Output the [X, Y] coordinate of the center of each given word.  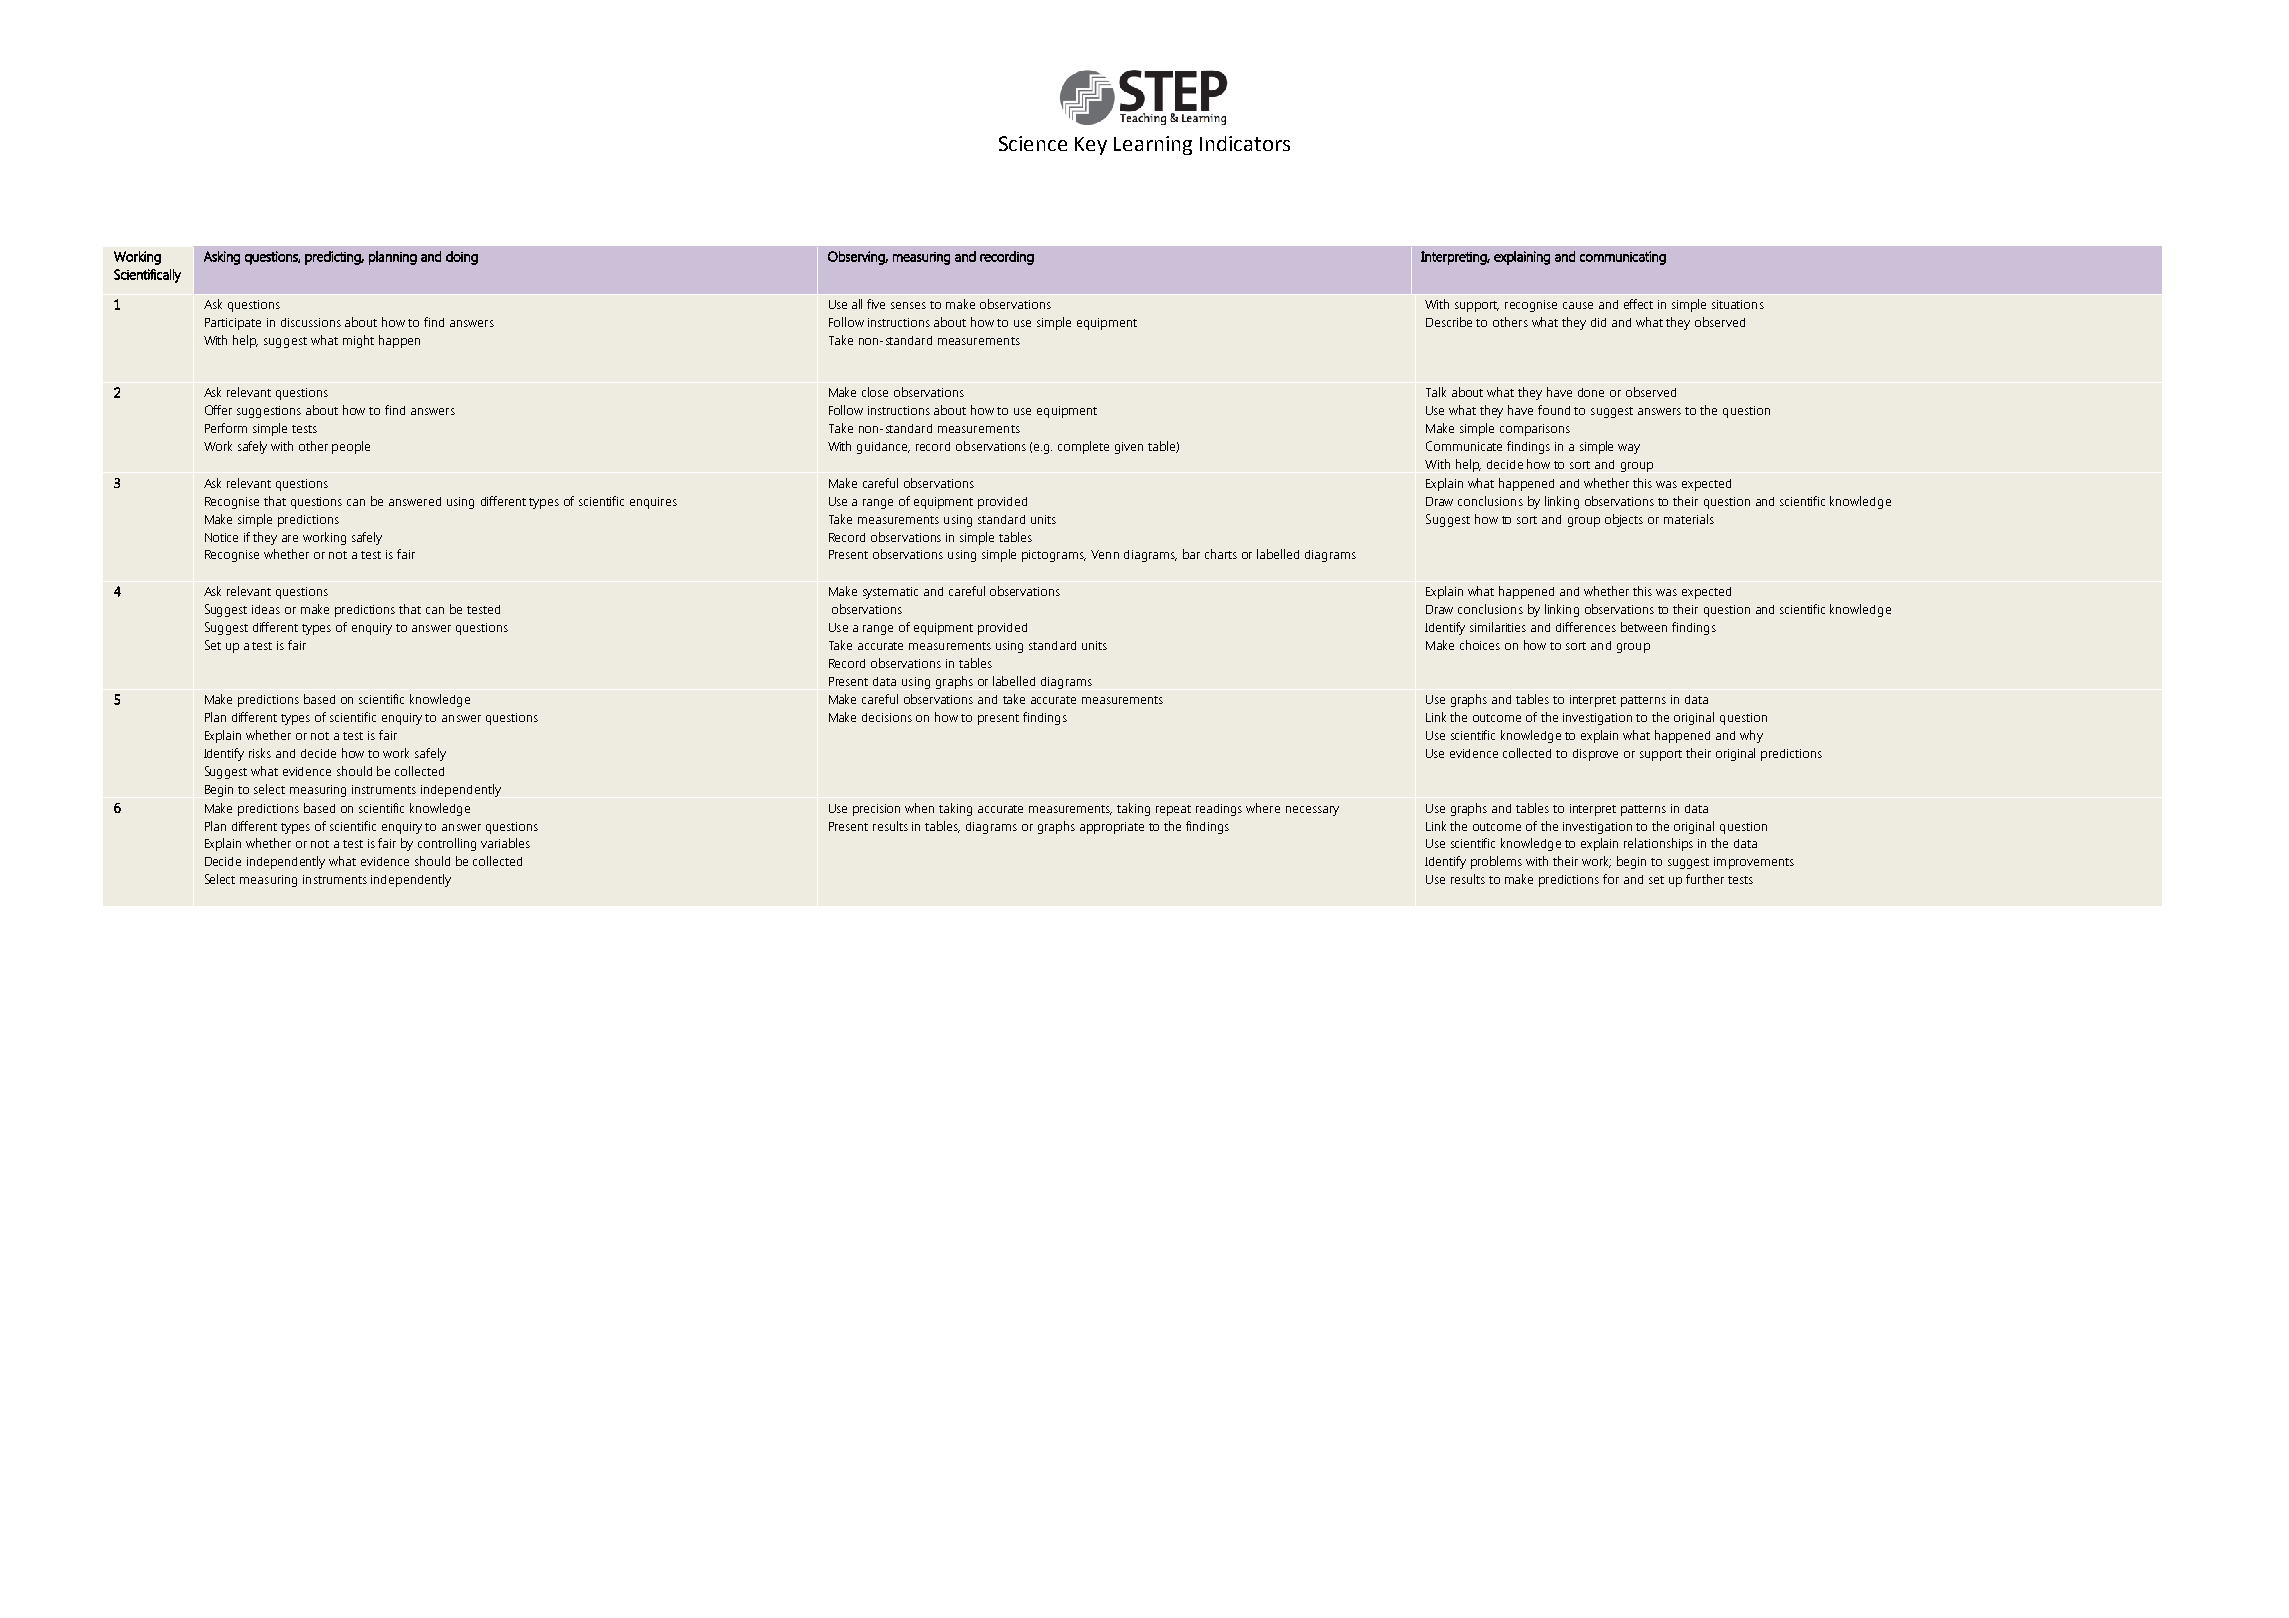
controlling [447, 844]
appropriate [1112, 828]
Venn [1105, 554]
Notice [221, 537]
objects [1624, 520]
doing [462, 258]
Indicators [1245, 143]
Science [1033, 143]
